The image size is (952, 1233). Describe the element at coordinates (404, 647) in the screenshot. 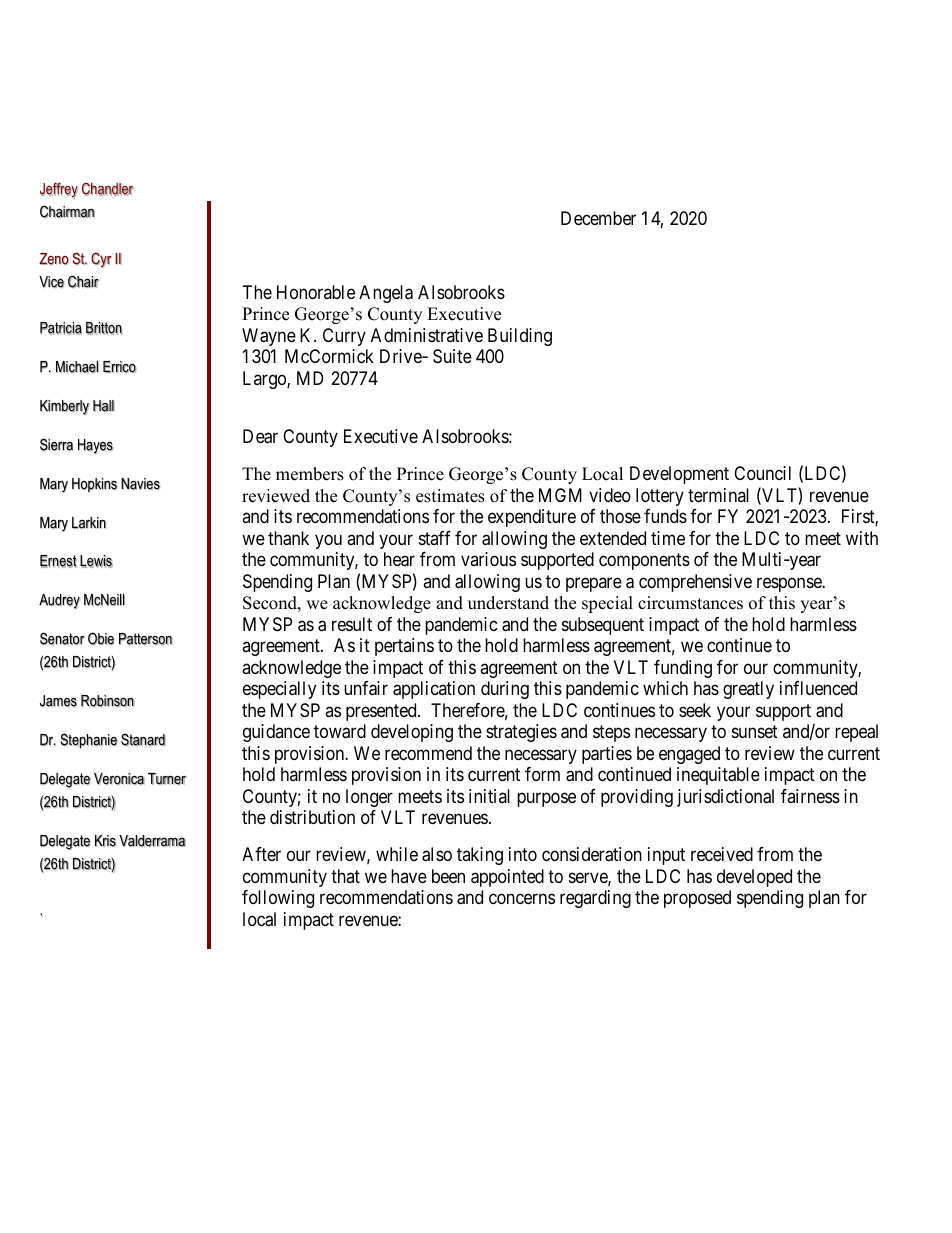

I see `pertains` at that location.
